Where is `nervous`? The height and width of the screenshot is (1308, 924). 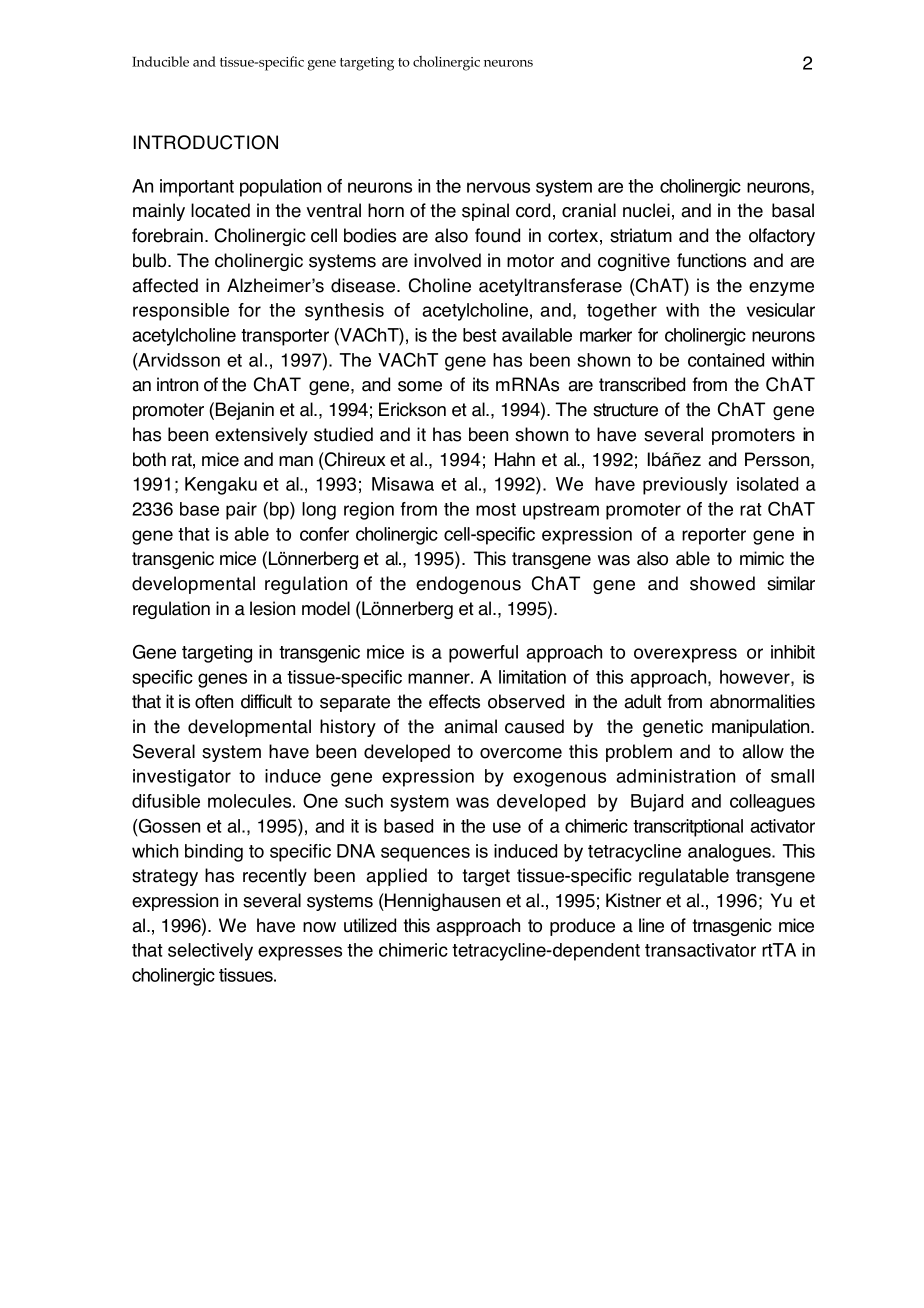
nervous is located at coordinates (498, 187).
